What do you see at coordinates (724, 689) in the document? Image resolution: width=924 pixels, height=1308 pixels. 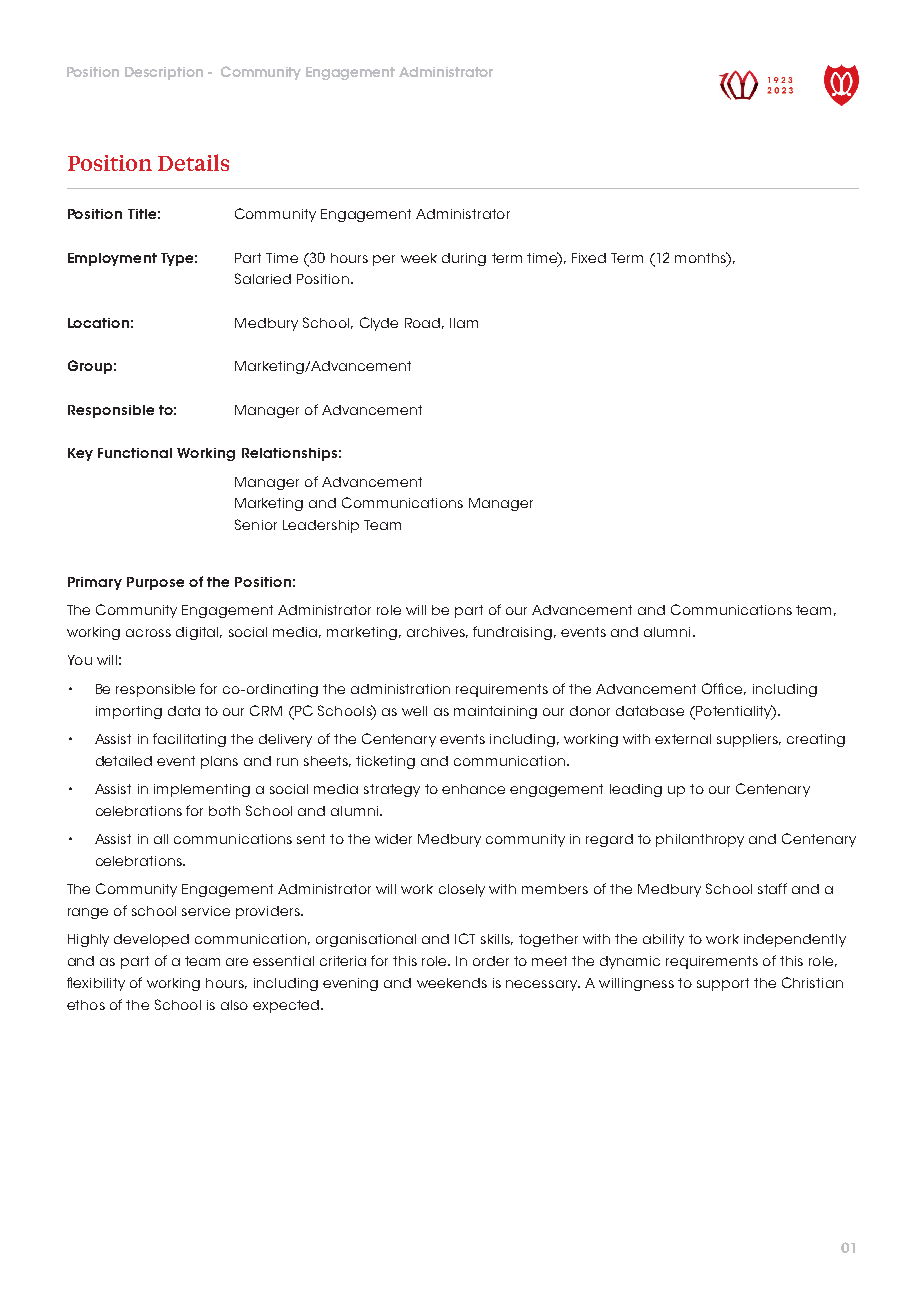 I see `Office` at bounding box center [724, 689].
